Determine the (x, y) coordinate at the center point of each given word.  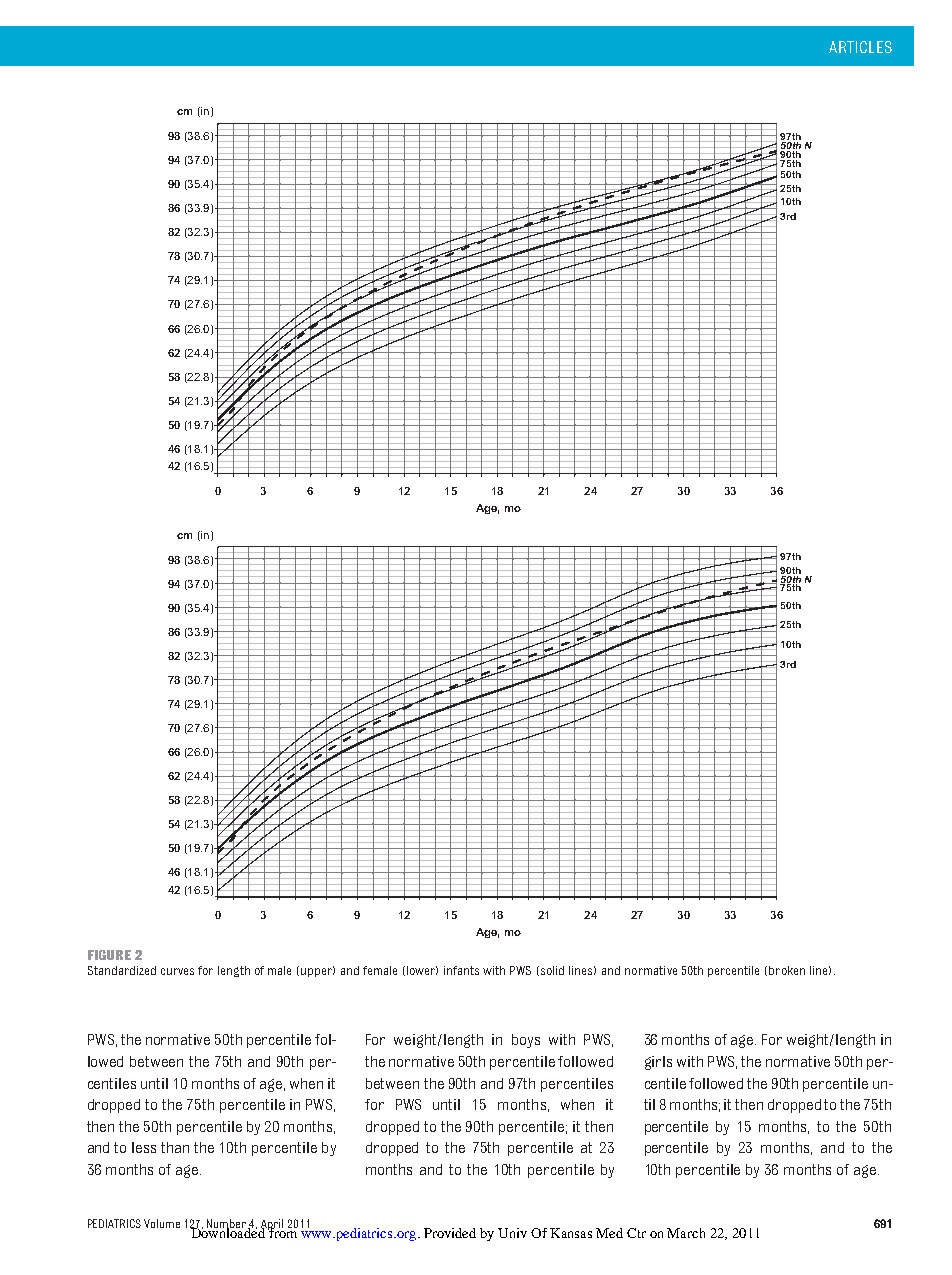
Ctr (636, 1233)
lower (422, 970)
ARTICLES (860, 47)
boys (526, 1041)
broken (787, 970)
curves (177, 971)
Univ (512, 1233)
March (686, 1233)
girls (658, 1063)
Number (228, 1224)
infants (461, 970)
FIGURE (109, 955)
